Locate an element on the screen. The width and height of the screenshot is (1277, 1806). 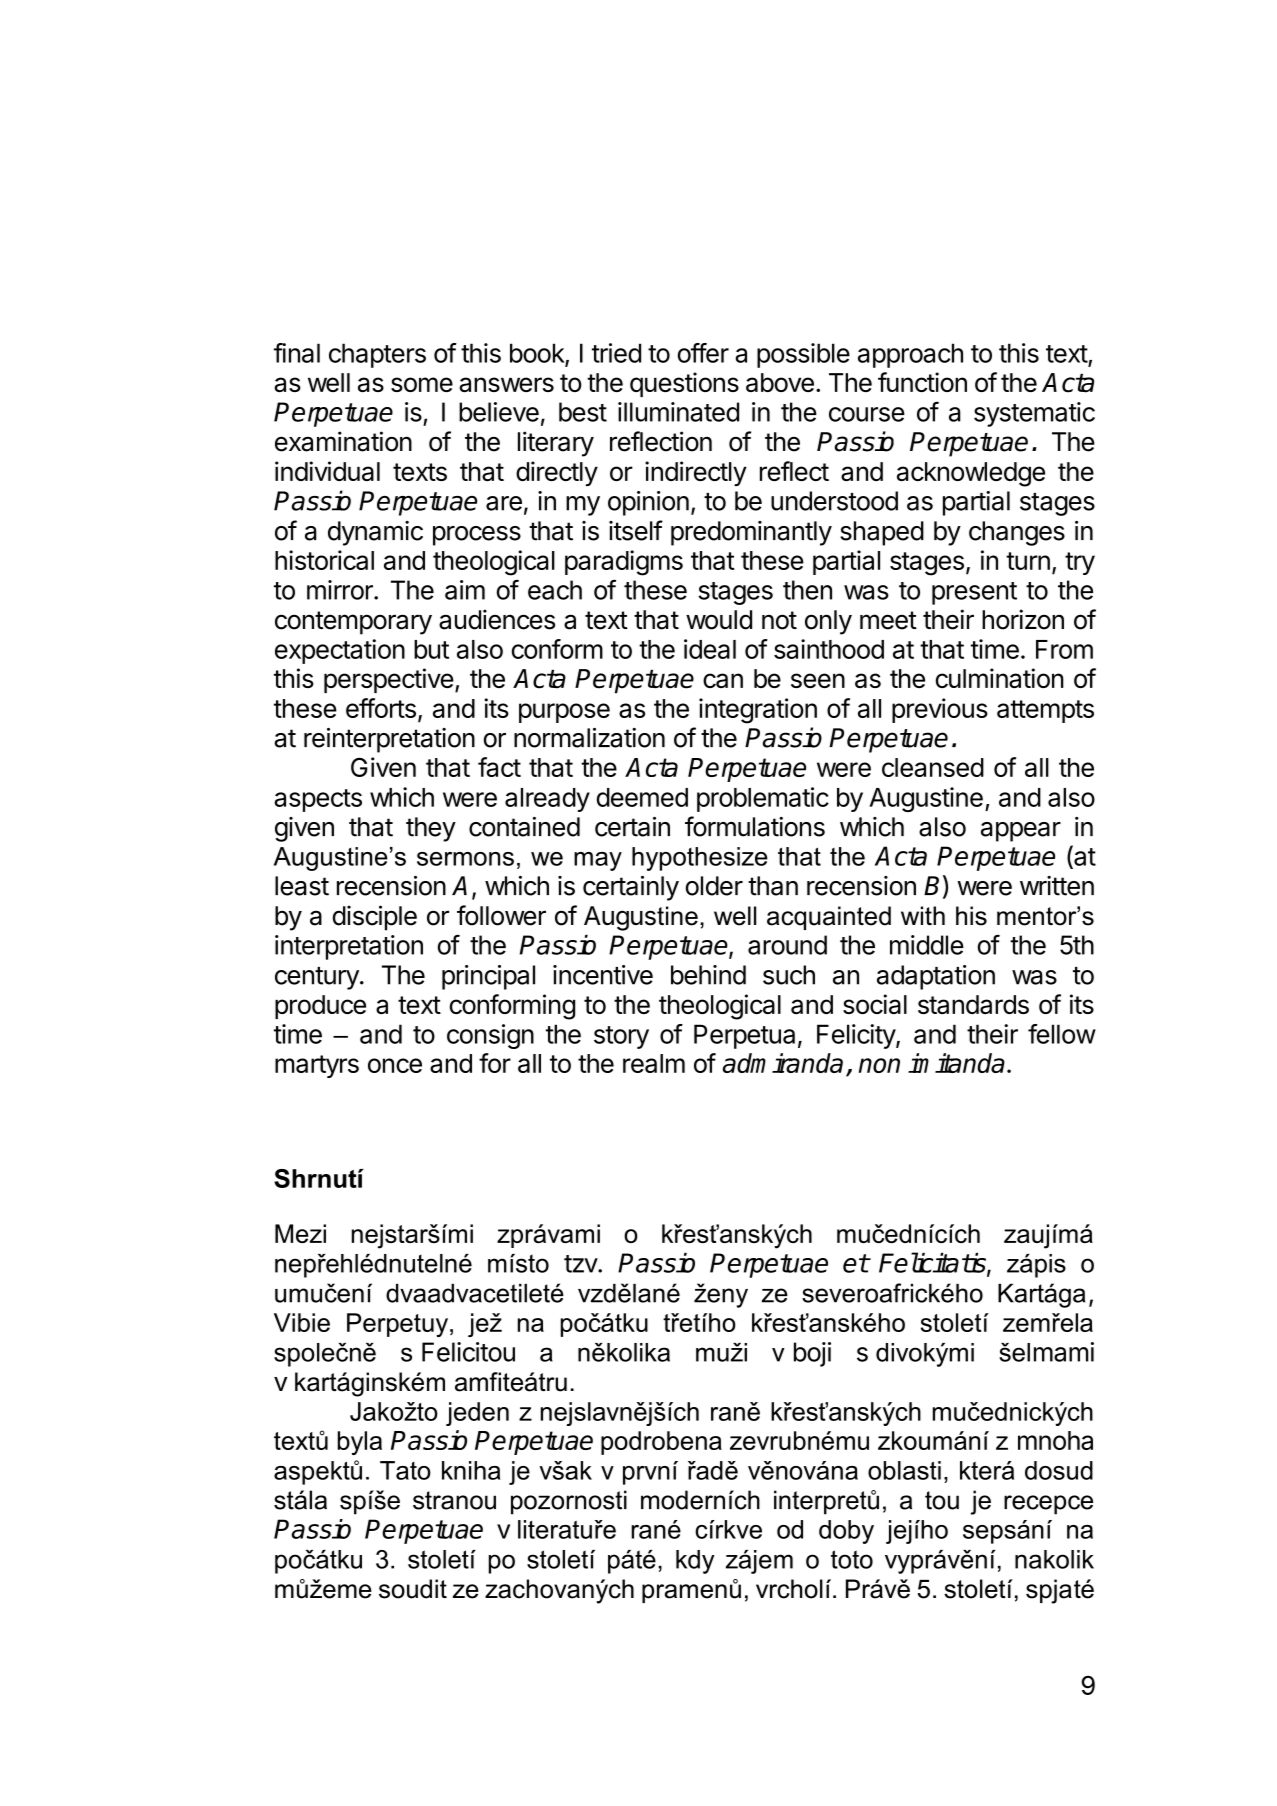
appear is located at coordinates (1021, 832).
